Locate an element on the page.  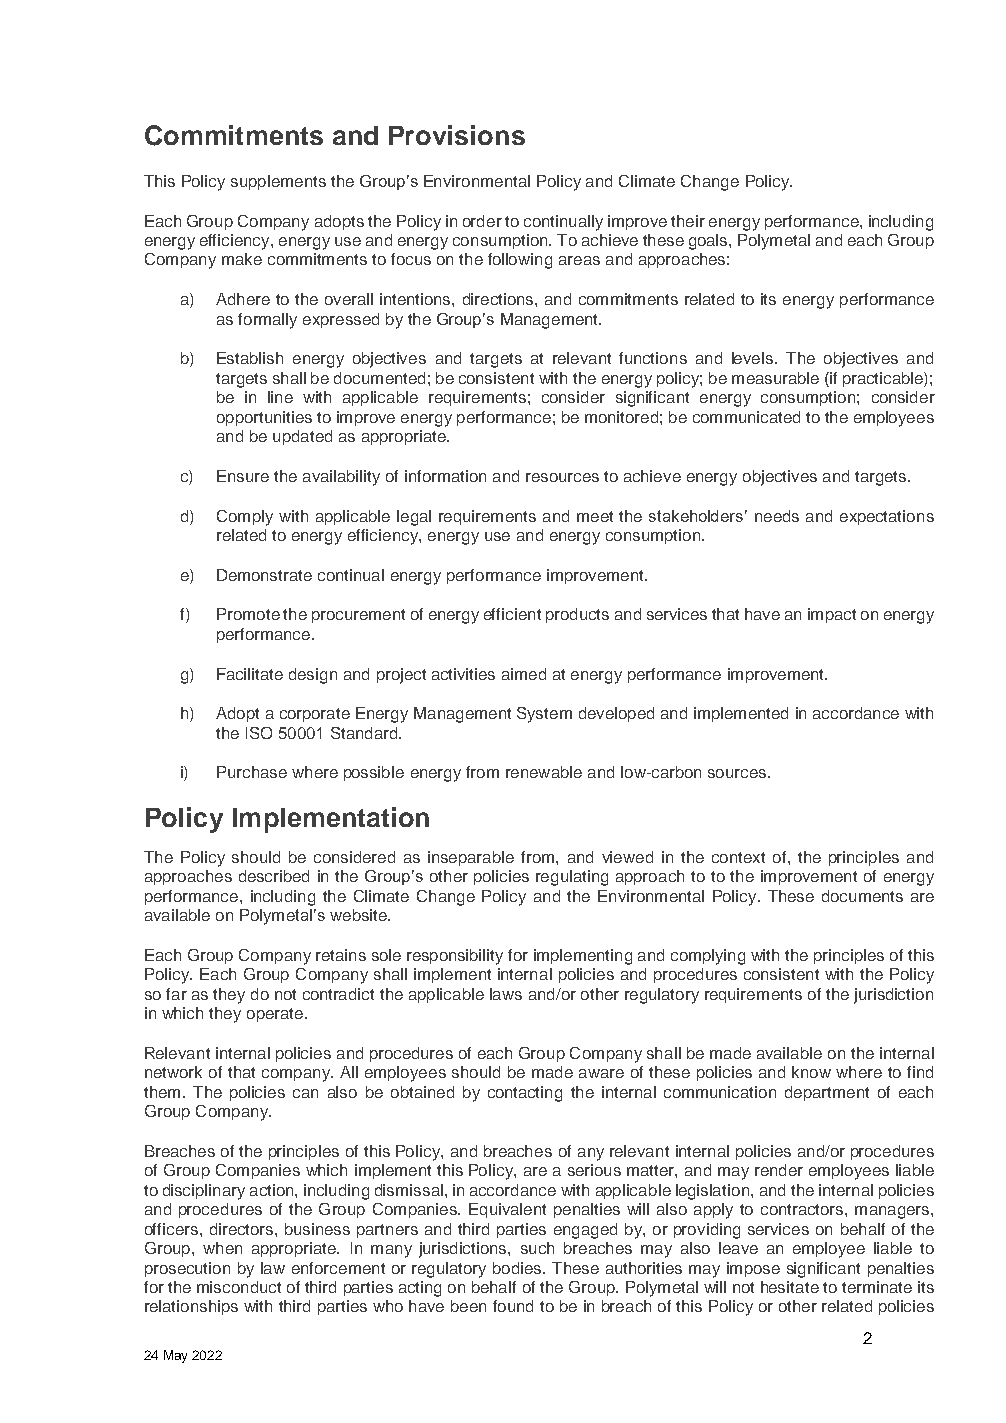
goals is located at coordinates (709, 242).
